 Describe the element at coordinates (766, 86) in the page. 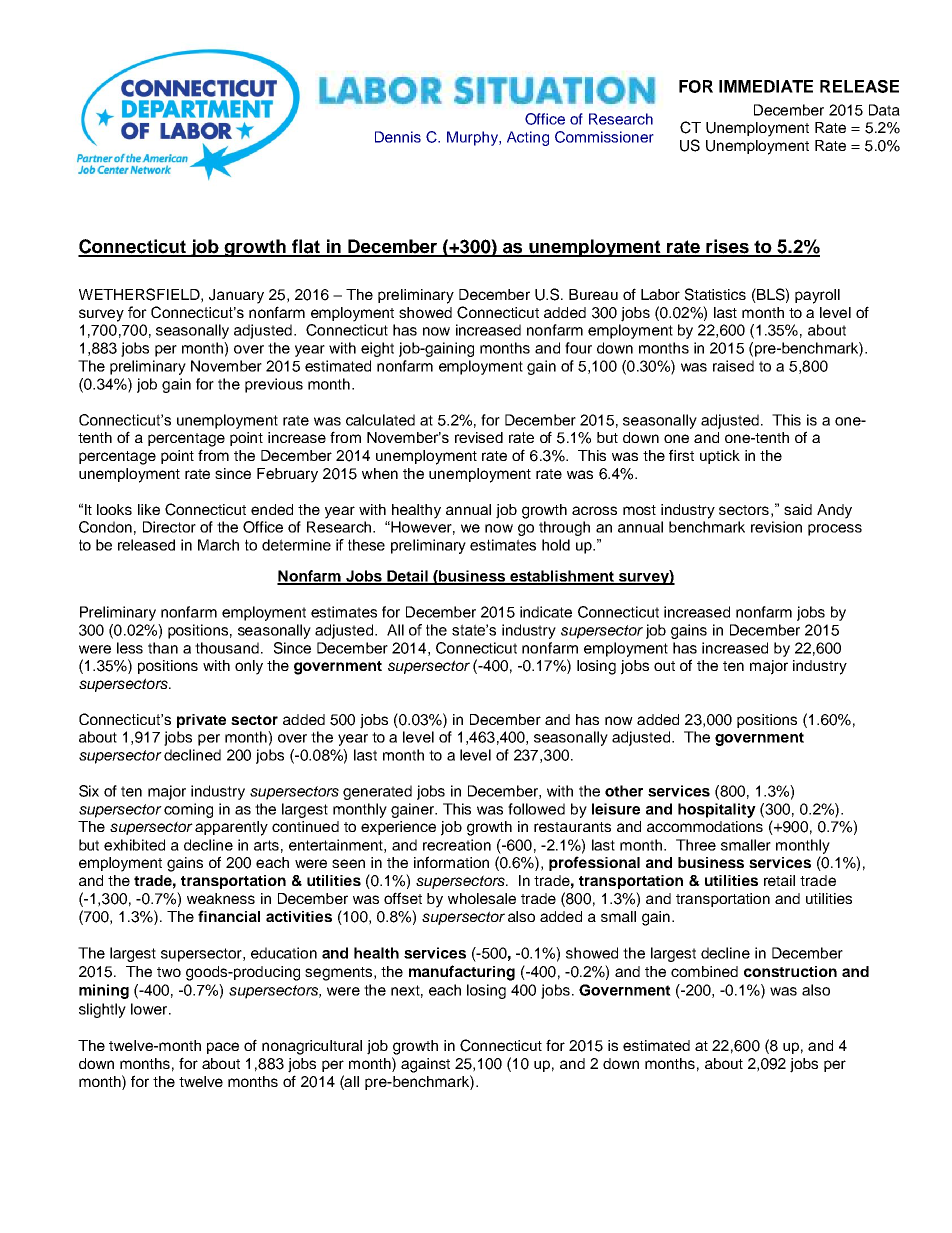

I see `IMMEDIATE` at that location.
